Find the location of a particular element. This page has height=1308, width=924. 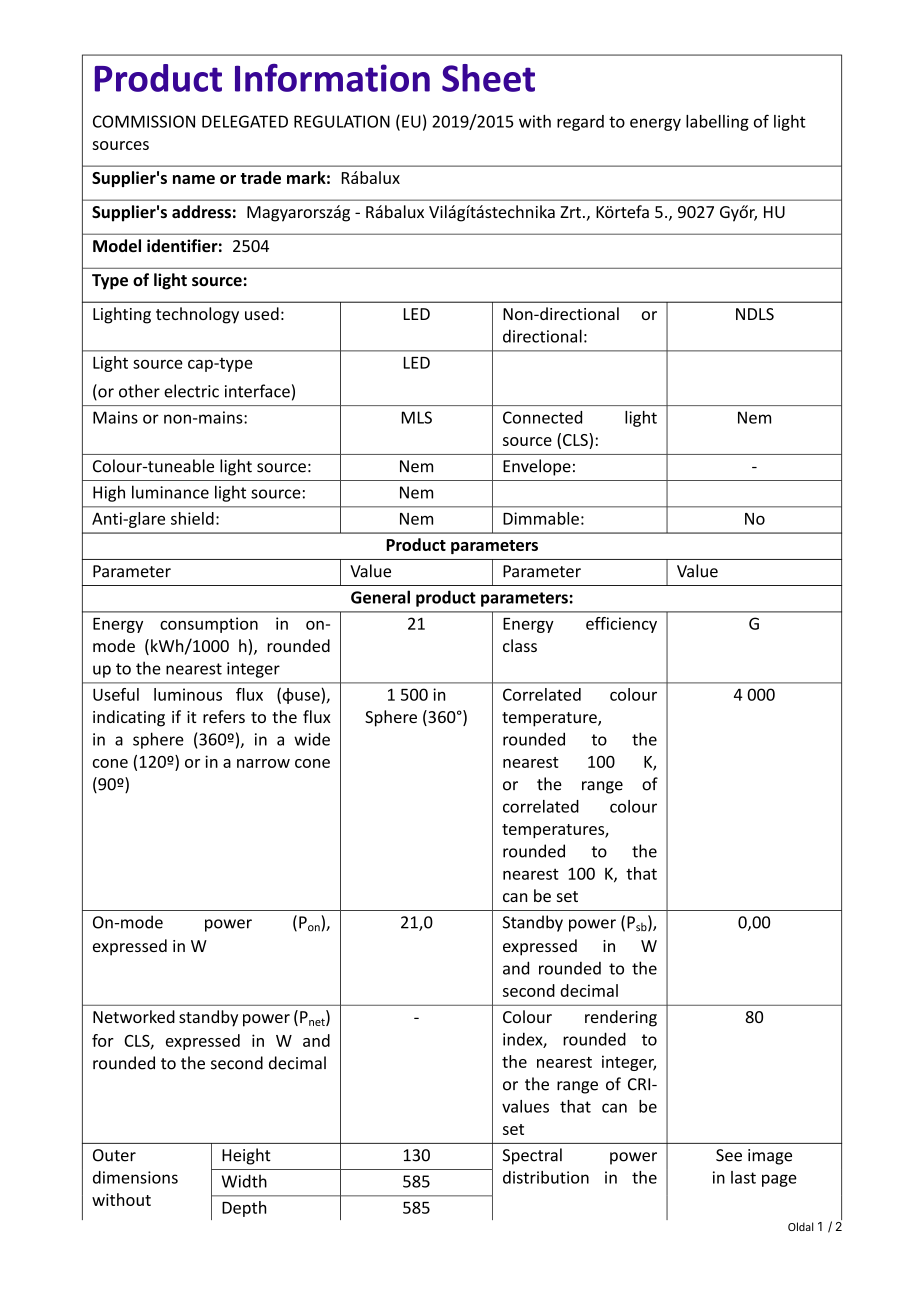

electric is located at coordinates (191, 391).
